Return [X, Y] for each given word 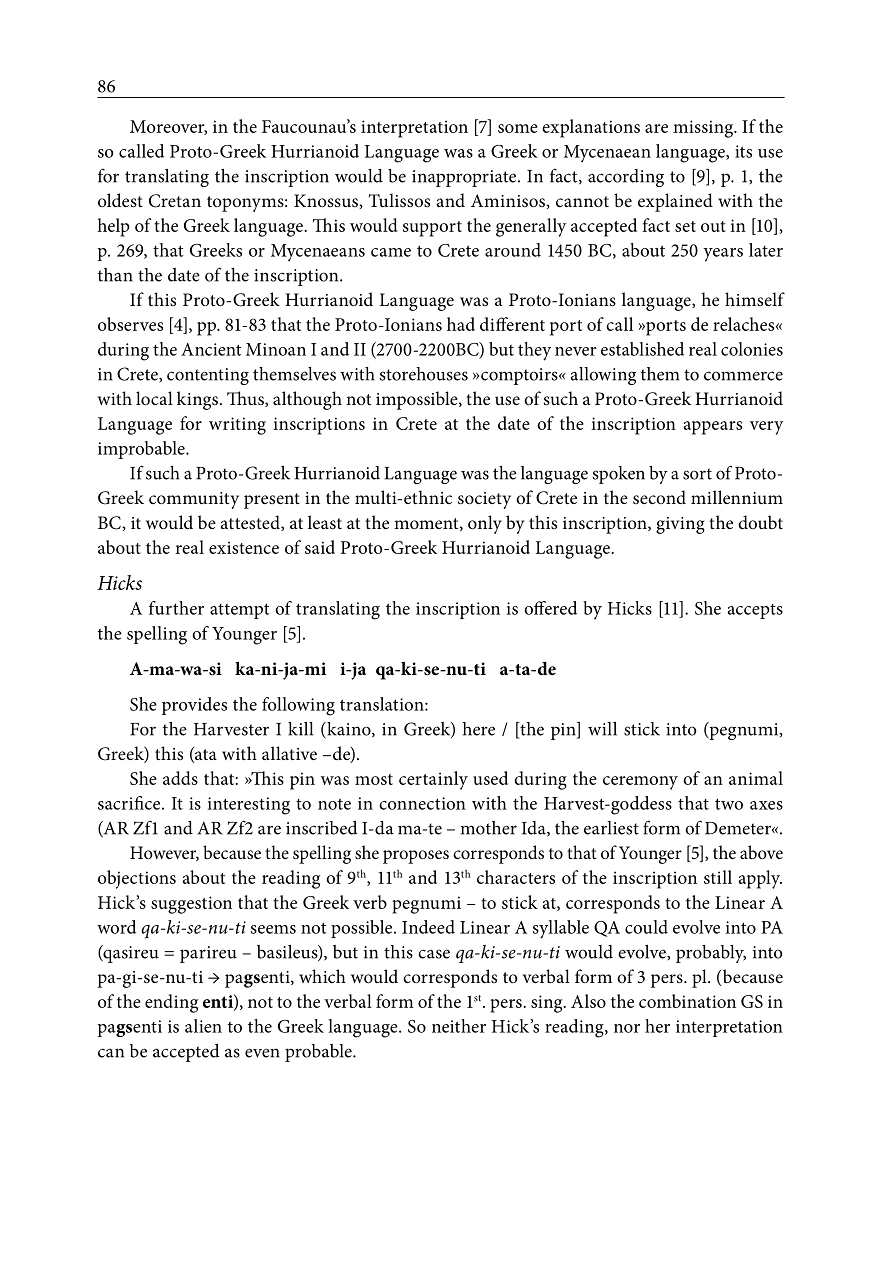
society [484, 500]
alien [203, 1026]
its [743, 151]
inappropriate [465, 178]
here [478, 729]
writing [237, 426]
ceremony [640, 783]
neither [459, 1026]
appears [713, 428]
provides [194, 706]
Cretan [175, 201]
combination [687, 1001]
